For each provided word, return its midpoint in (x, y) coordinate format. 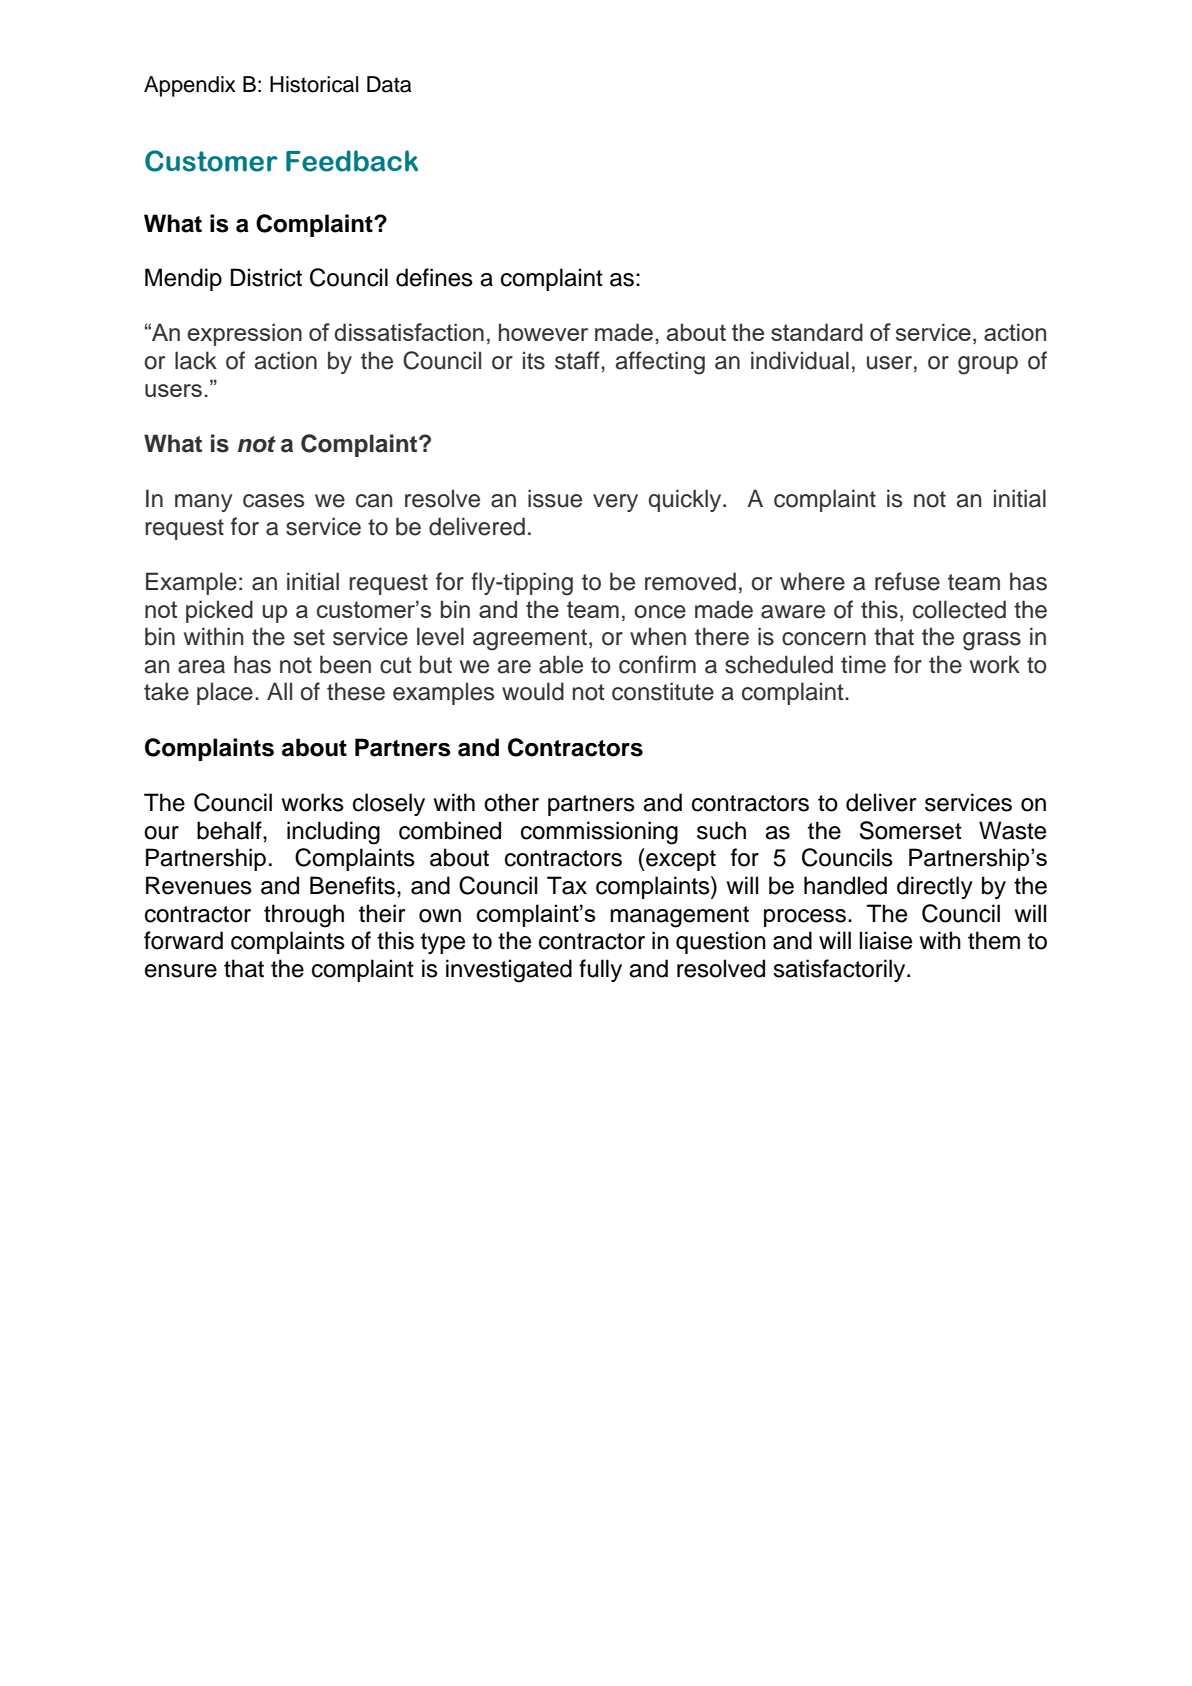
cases (273, 501)
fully (600, 970)
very (615, 503)
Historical (314, 84)
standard (817, 332)
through (304, 916)
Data (389, 84)
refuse (907, 581)
